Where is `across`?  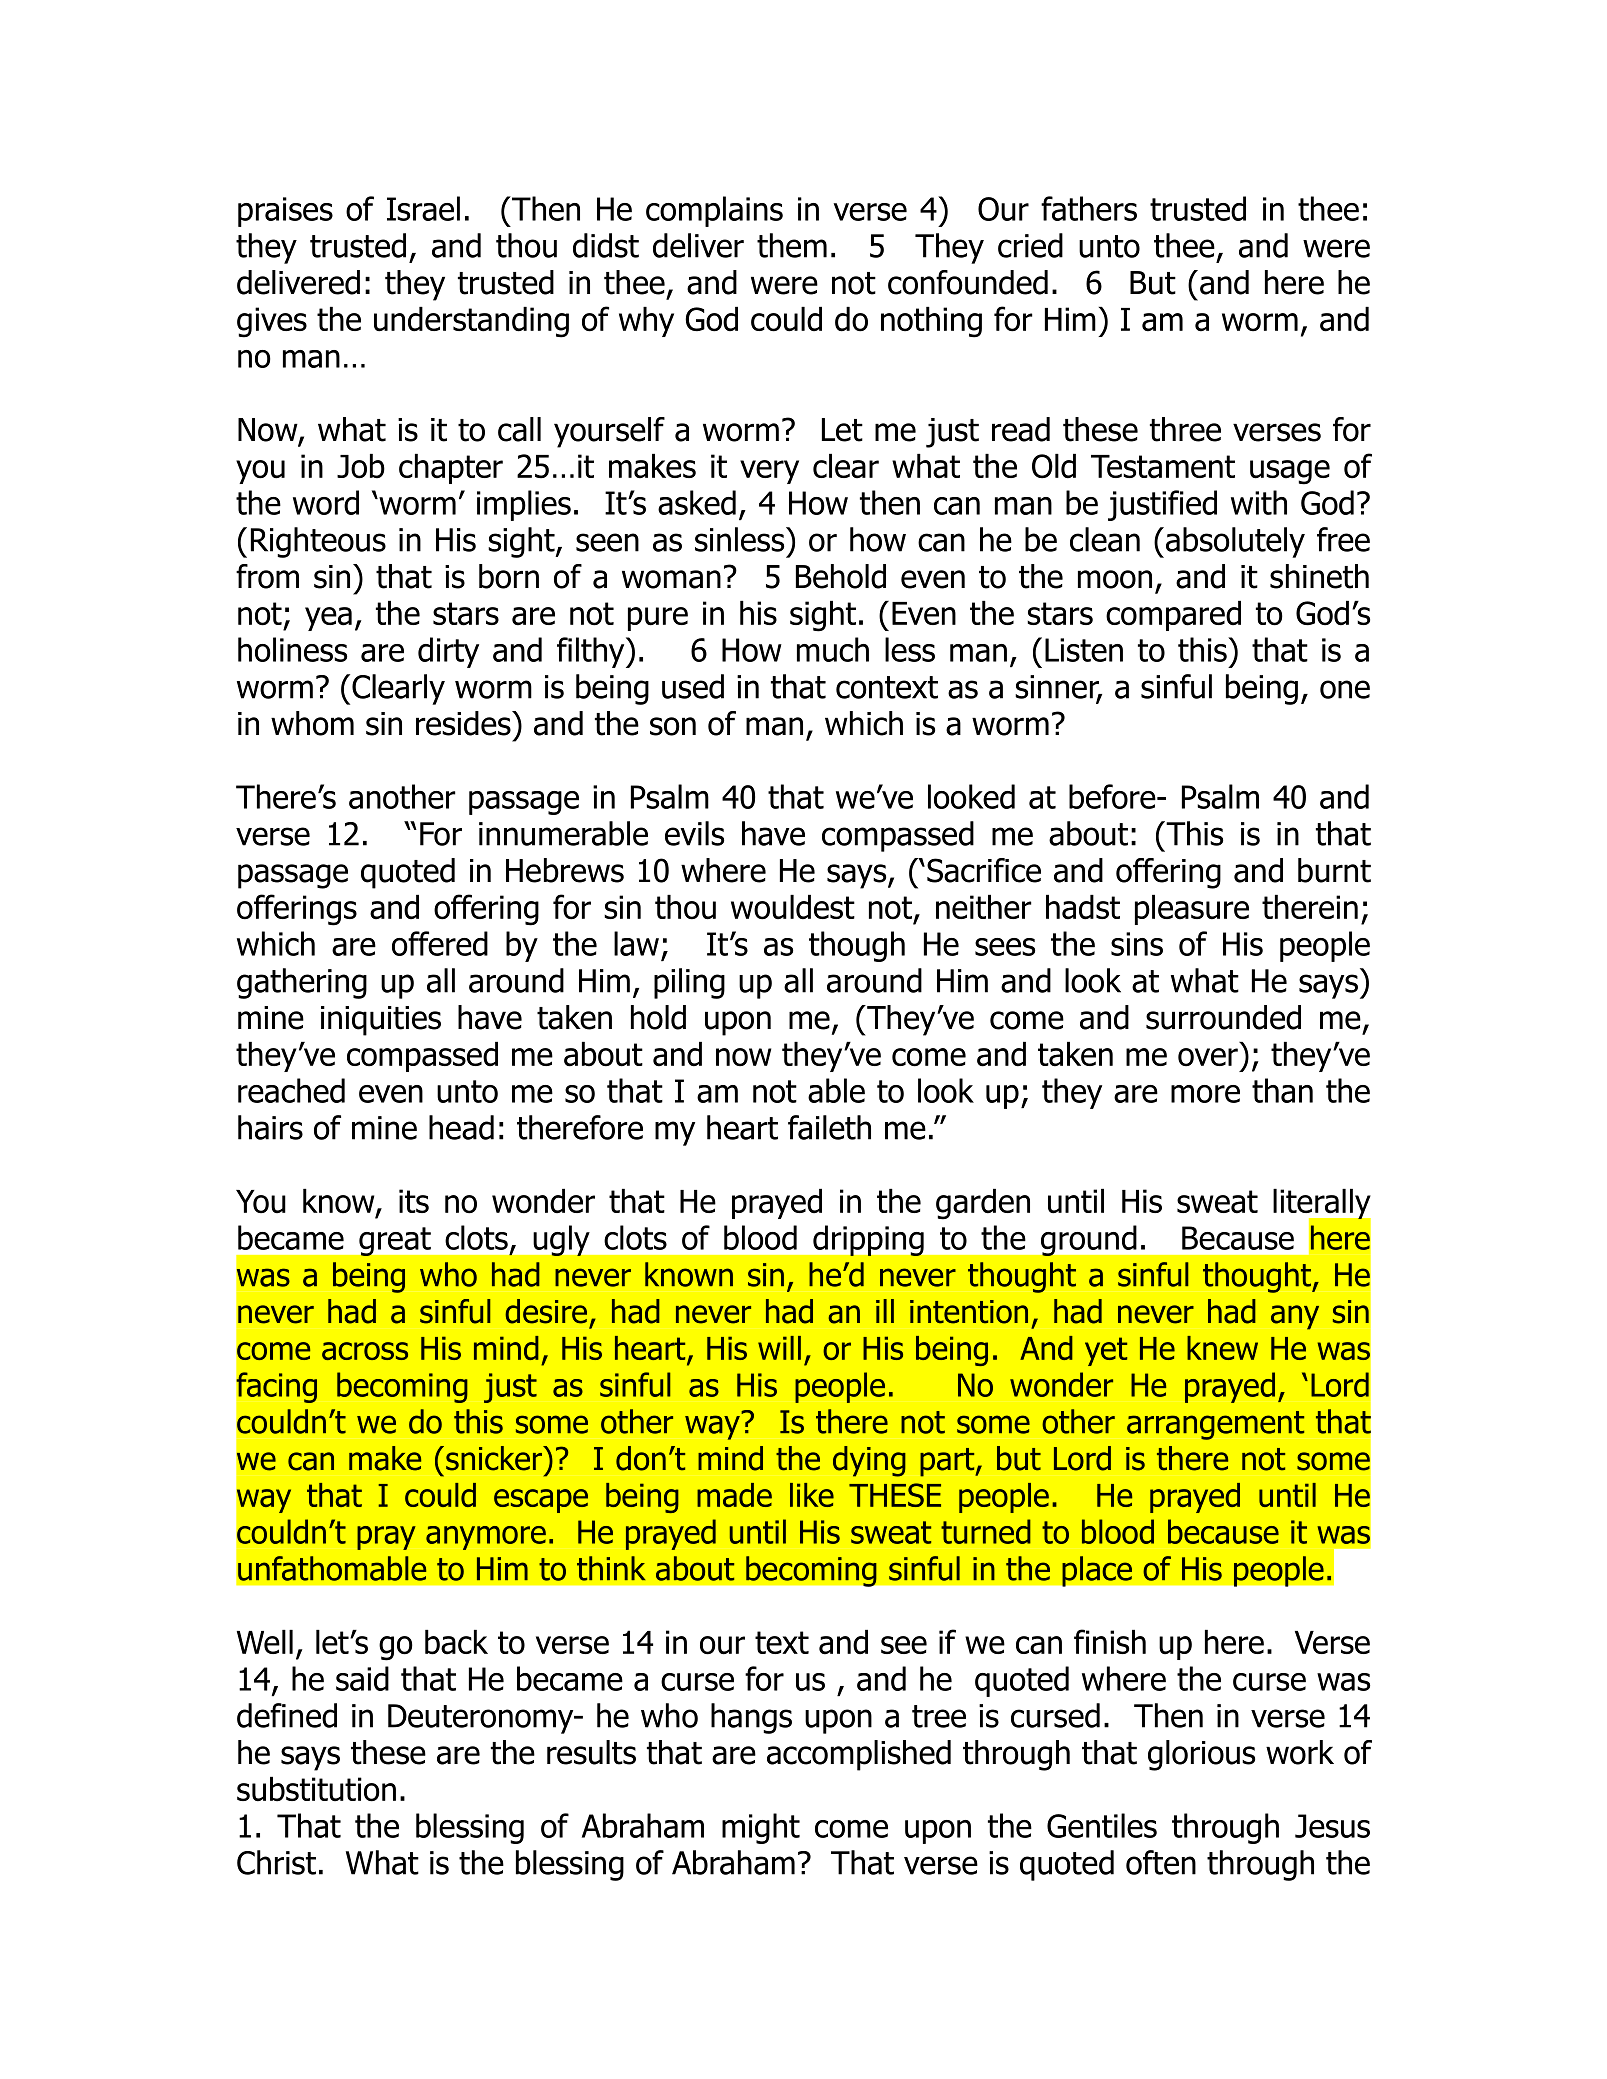
across is located at coordinates (365, 1351).
